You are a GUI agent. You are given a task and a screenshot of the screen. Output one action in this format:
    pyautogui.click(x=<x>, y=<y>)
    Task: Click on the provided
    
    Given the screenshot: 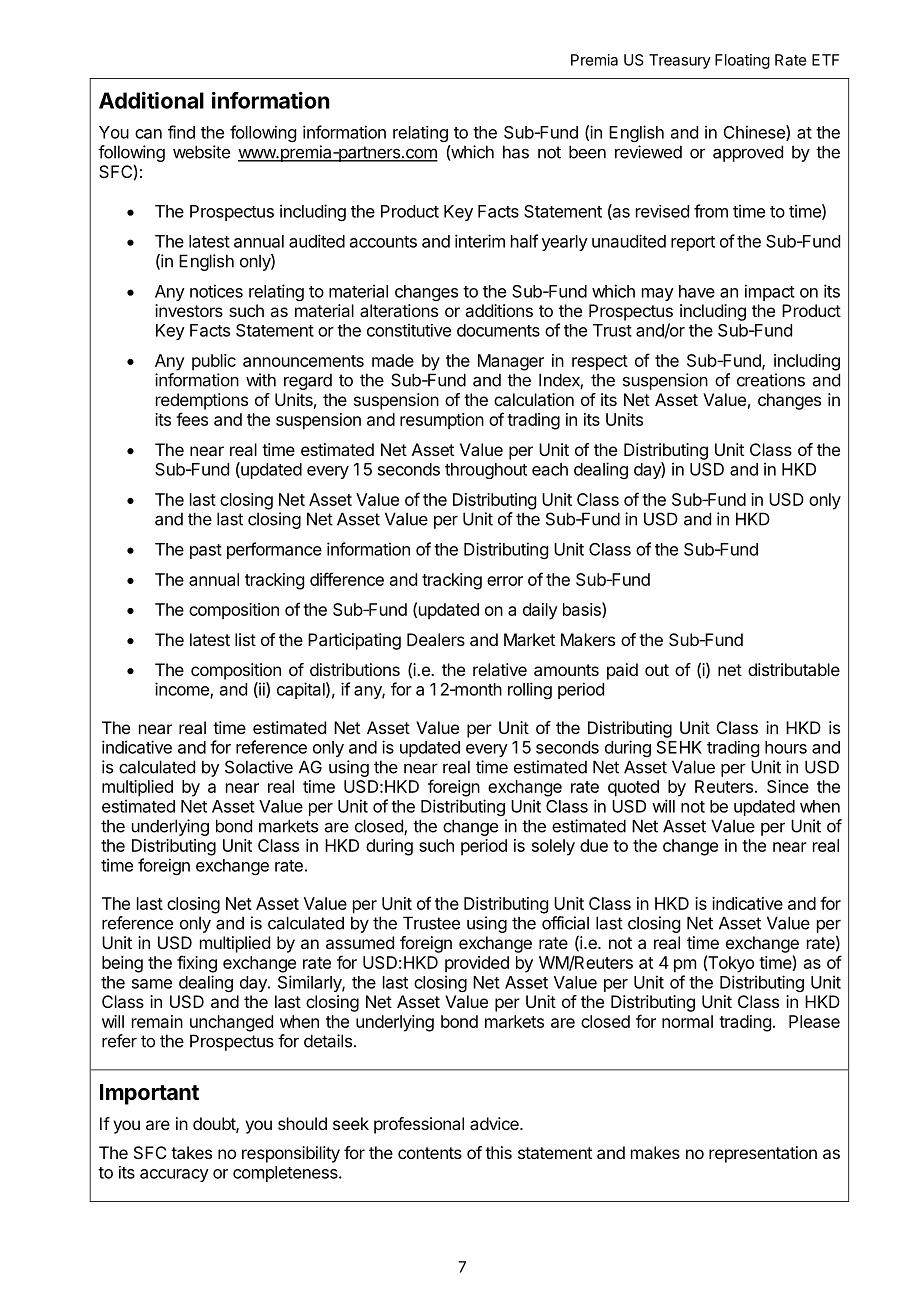 What is the action you would take?
    pyautogui.click(x=477, y=964)
